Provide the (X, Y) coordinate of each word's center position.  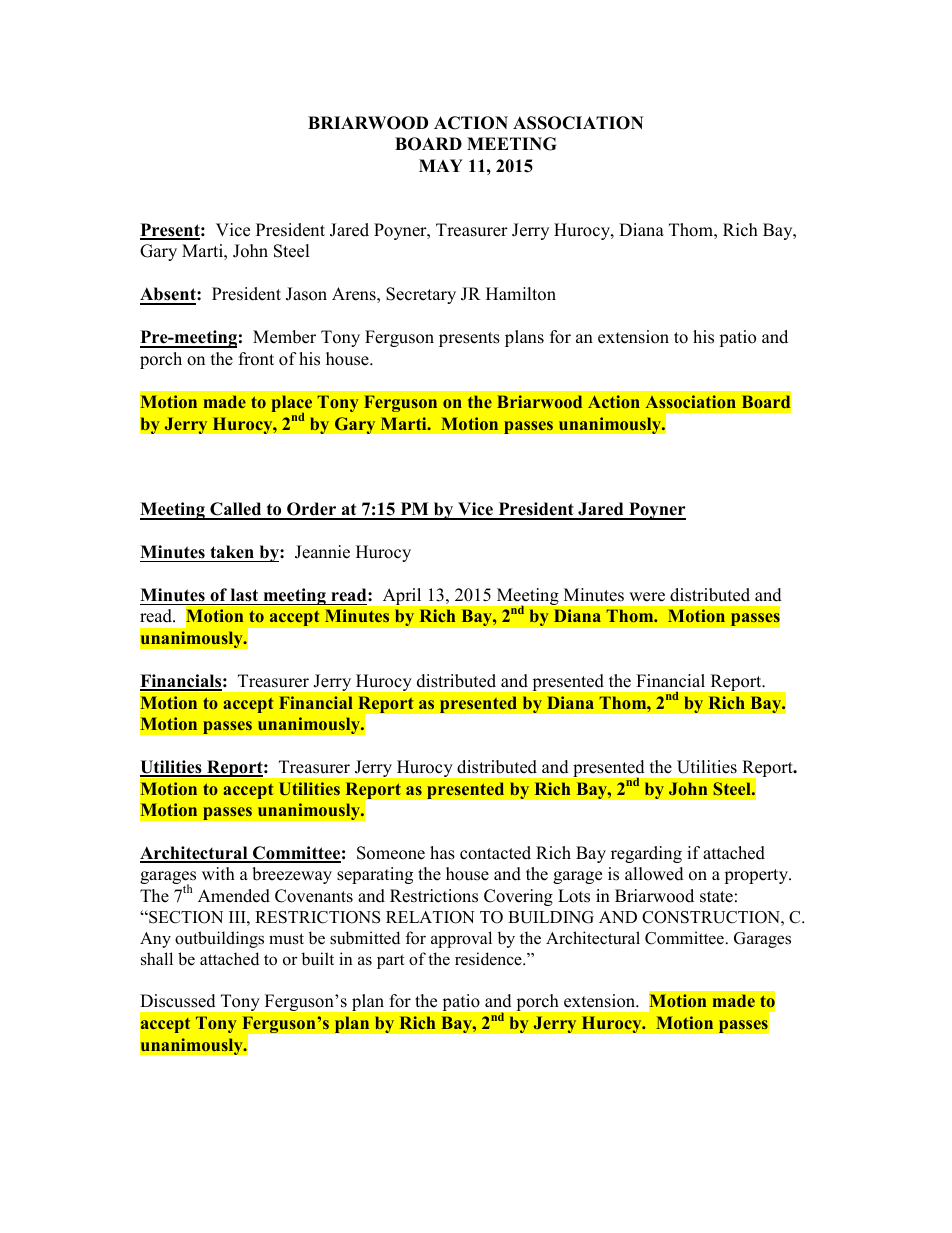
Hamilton (521, 294)
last (244, 595)
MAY (441, 165)
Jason (306, 294)
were (647, 597)
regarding (646, 854)
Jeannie (322, 552)
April (402, 596)
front (256, 359)
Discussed (178, 1001)
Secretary (421, 295)
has (442, 853)
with (218, 873)
